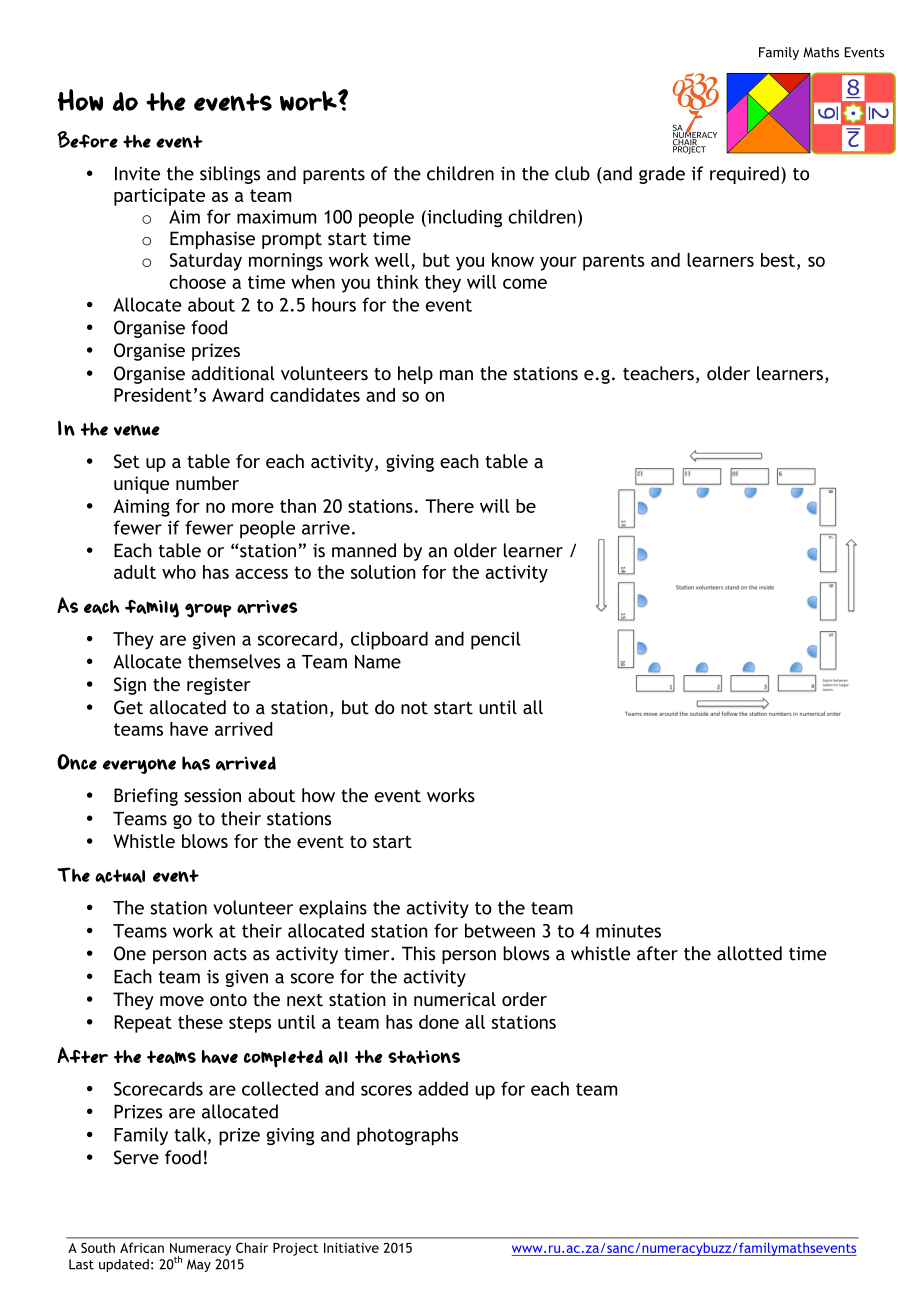  Describe the element at coordinates (137, 174) in the screenshot. I see `Invite` at that location.
